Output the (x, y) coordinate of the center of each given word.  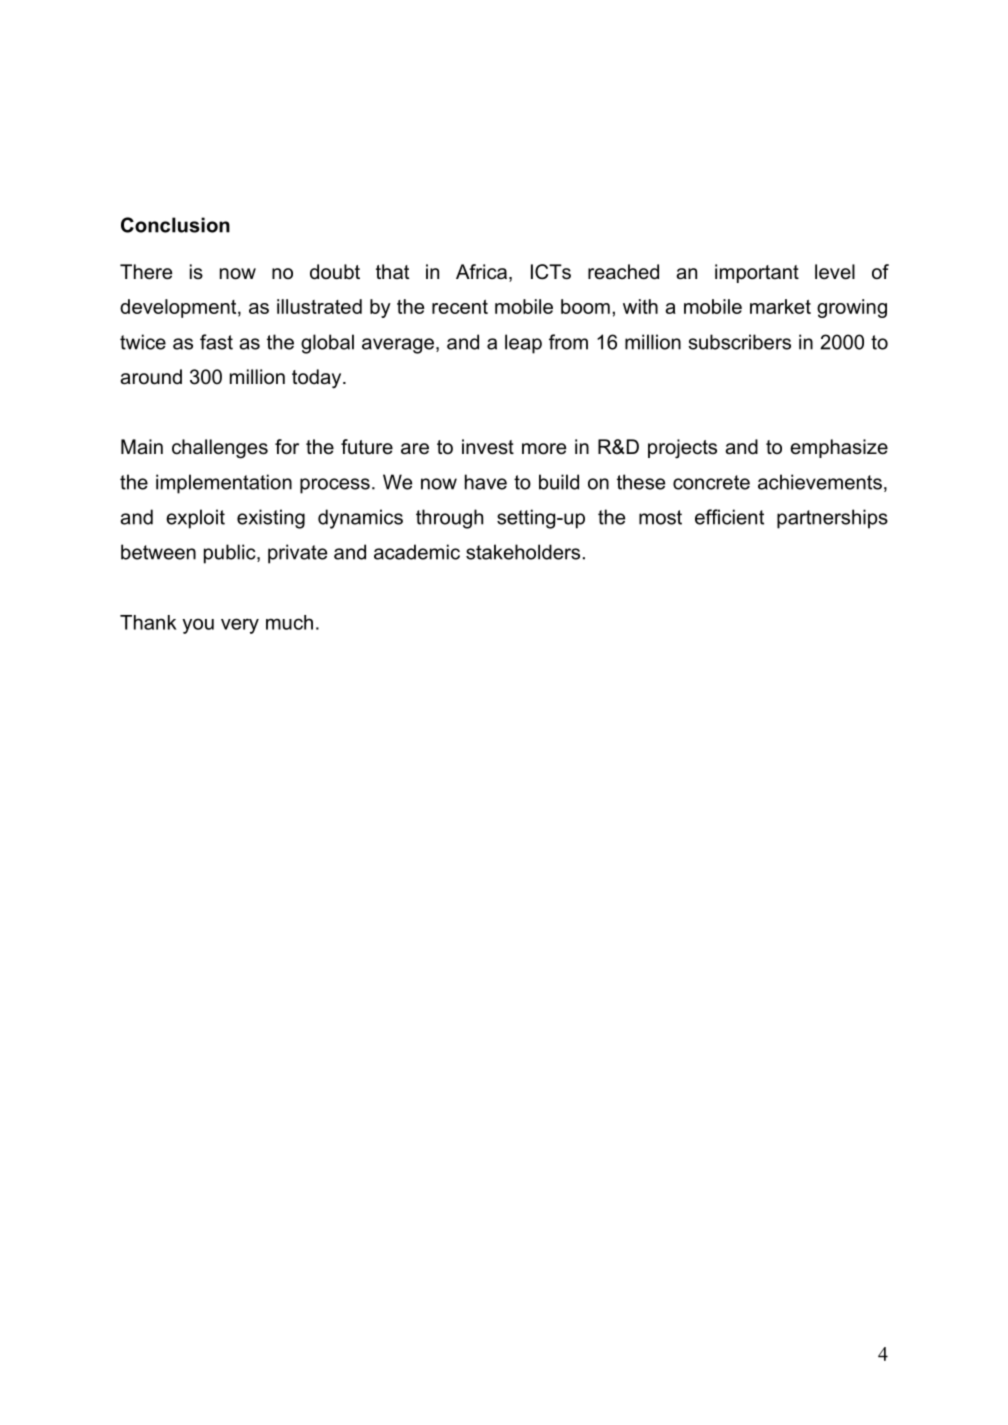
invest (488, 447)
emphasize (839, 448)
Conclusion (175, 225)
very (240, 626)
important (757, 273)
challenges (220, 449)
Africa (481, 272)
